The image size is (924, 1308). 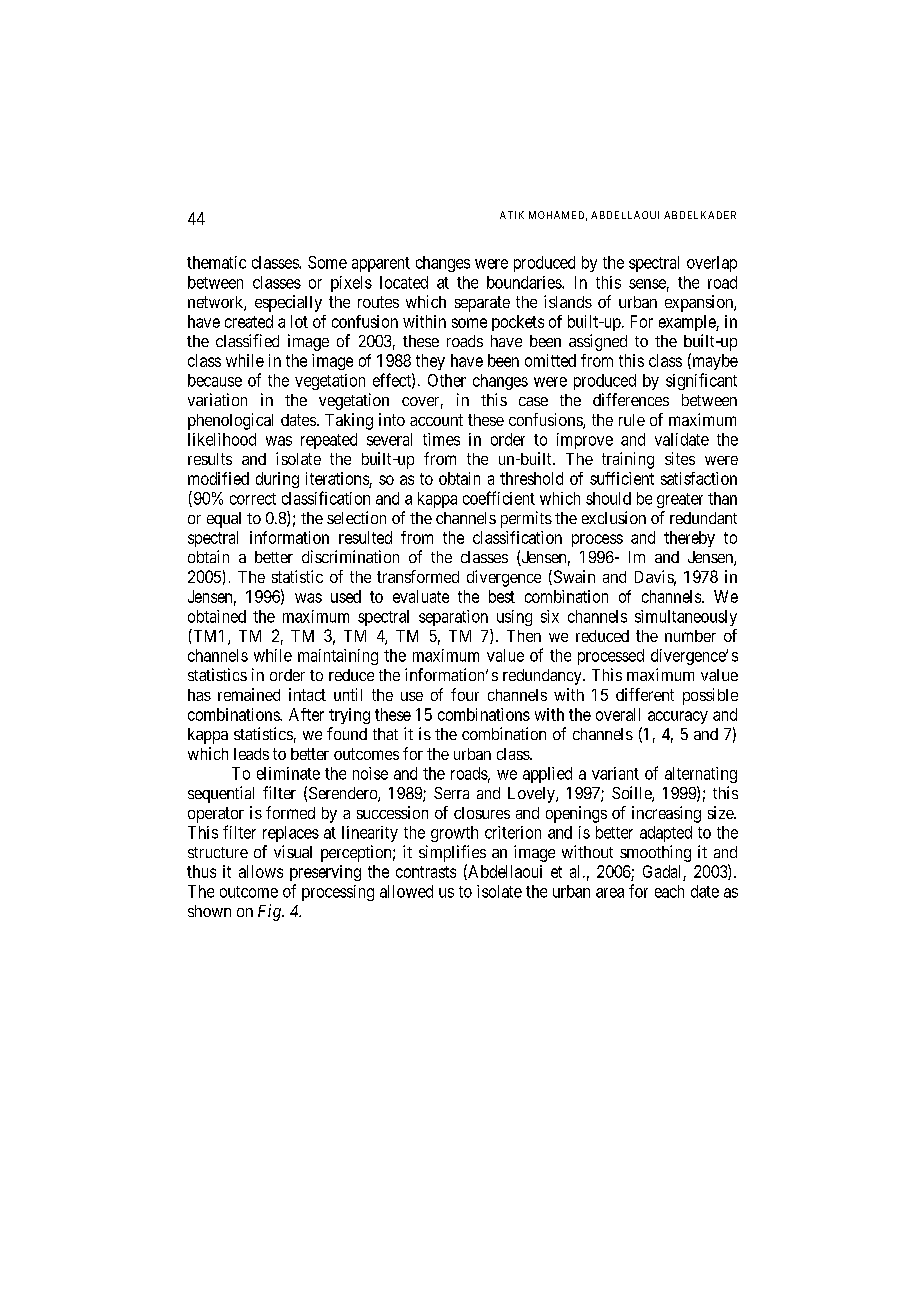 What do you see at coordinates (261, 871) in the screenshot?
I see `allows` at bounding box center [261, 871].
